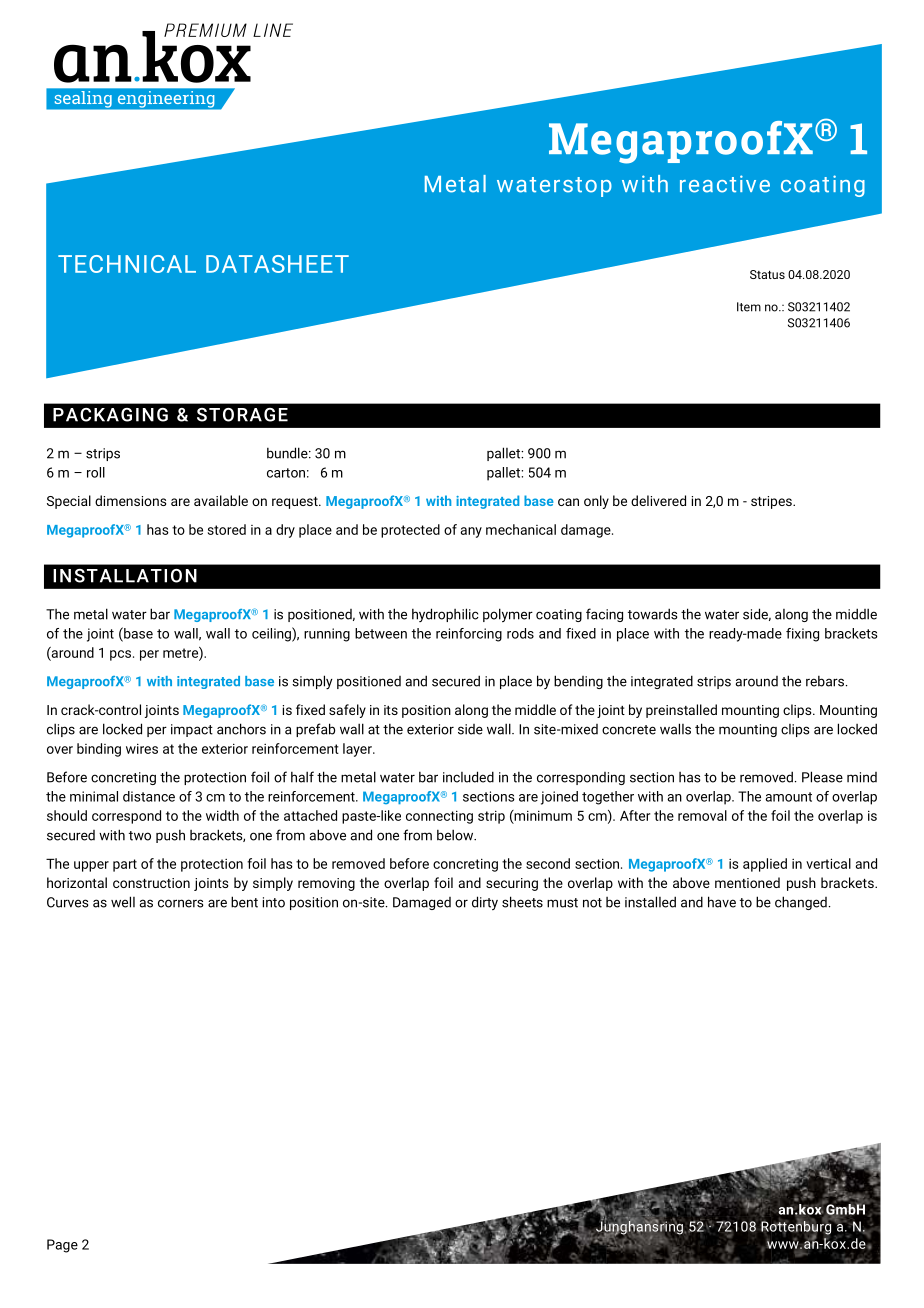  What do you see at coordinates (822, 777) in the screenshot?
I see `Please` at bounding box center [822, 777].
